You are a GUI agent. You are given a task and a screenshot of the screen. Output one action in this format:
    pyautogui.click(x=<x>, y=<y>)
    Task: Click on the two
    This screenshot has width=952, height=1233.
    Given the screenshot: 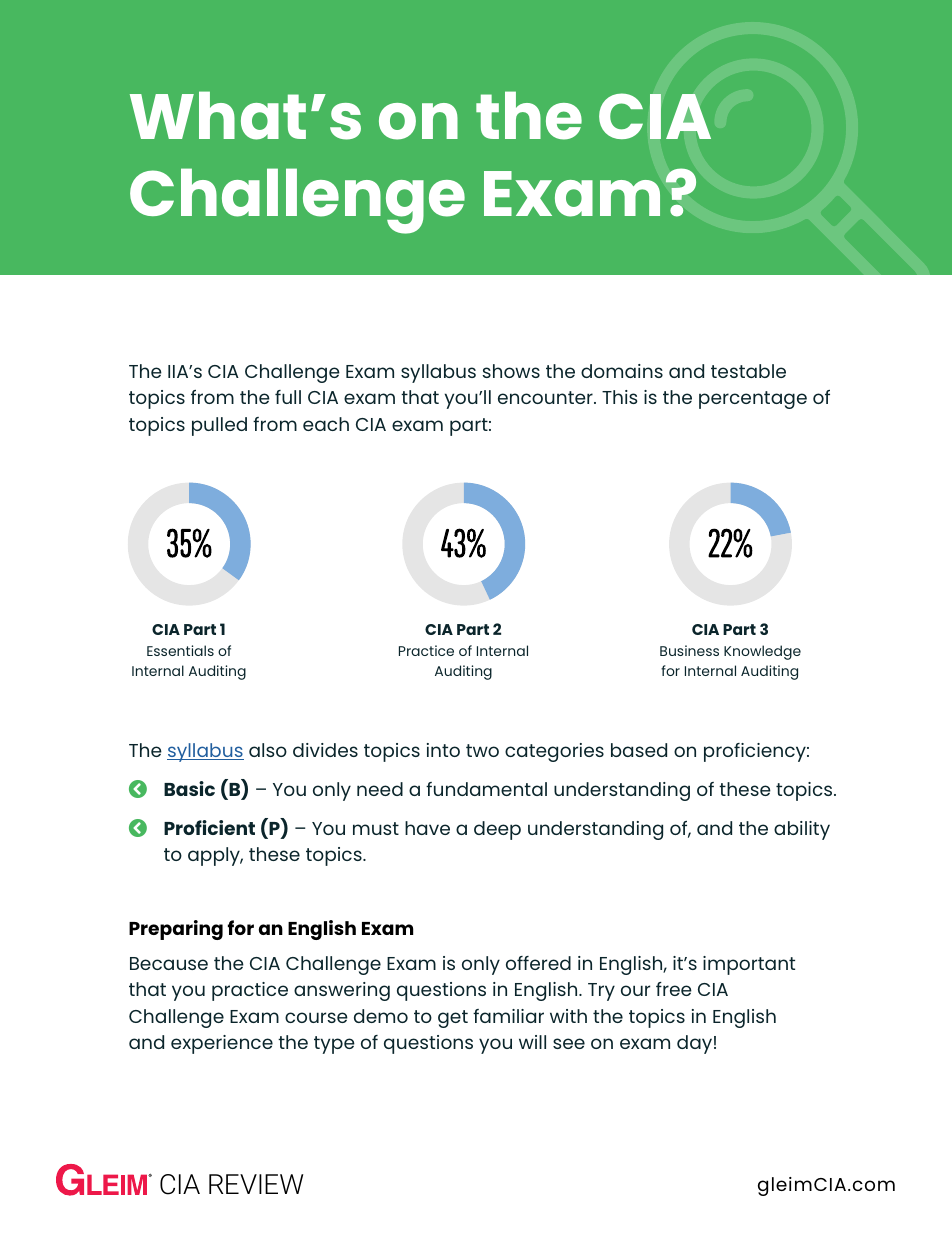 What is the action you would take?
    pyautogui.click(x=482, y=750)
